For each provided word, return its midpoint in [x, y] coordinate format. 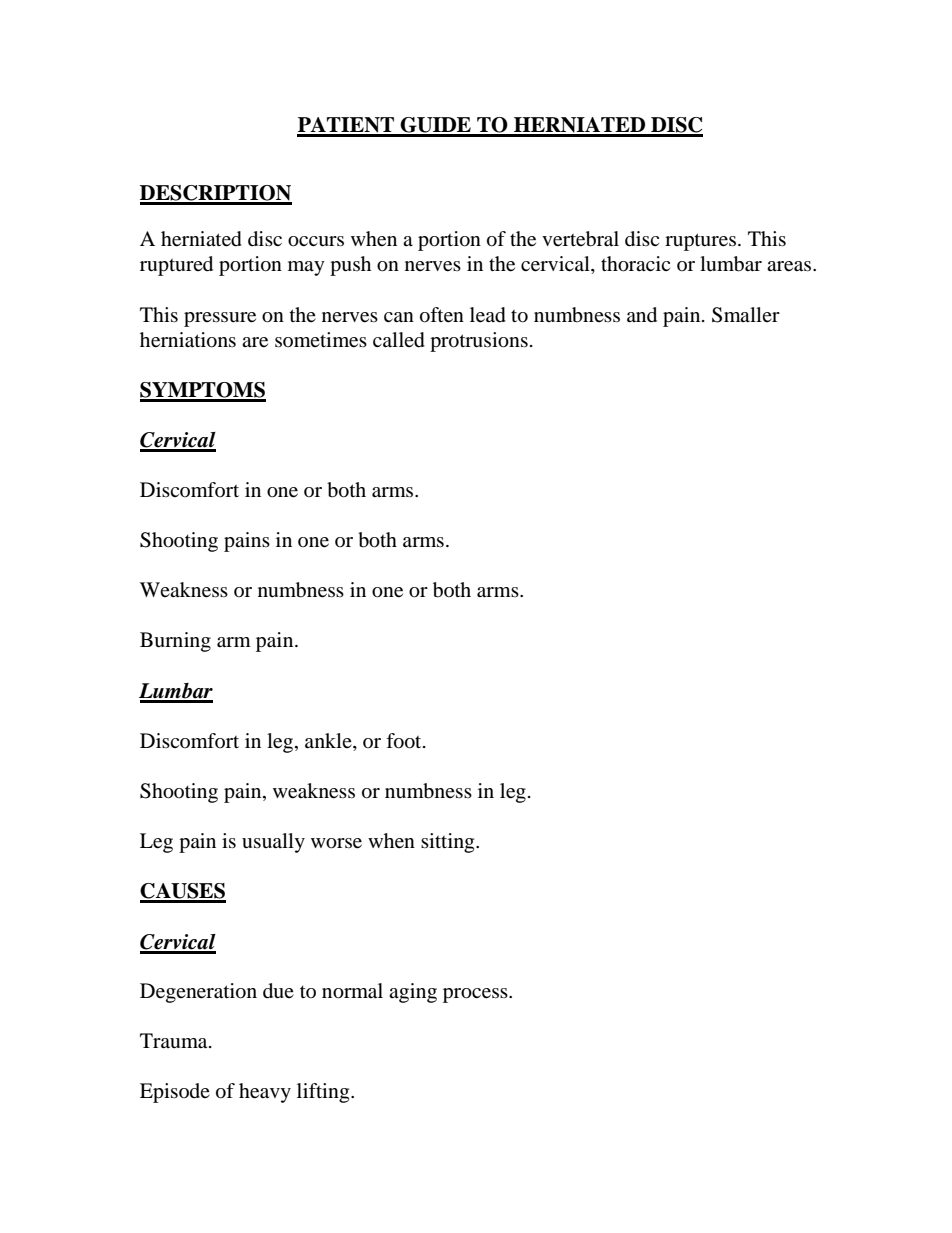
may [306, 268]
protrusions [479, 342]
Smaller [746, 315]
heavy [265, 1093]
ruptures [700, 242]
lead [488, 315]
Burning [175, 642]
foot [405, 741]
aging [413, 993]
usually [273, 843]
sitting [449, 843]
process [476, 995]
